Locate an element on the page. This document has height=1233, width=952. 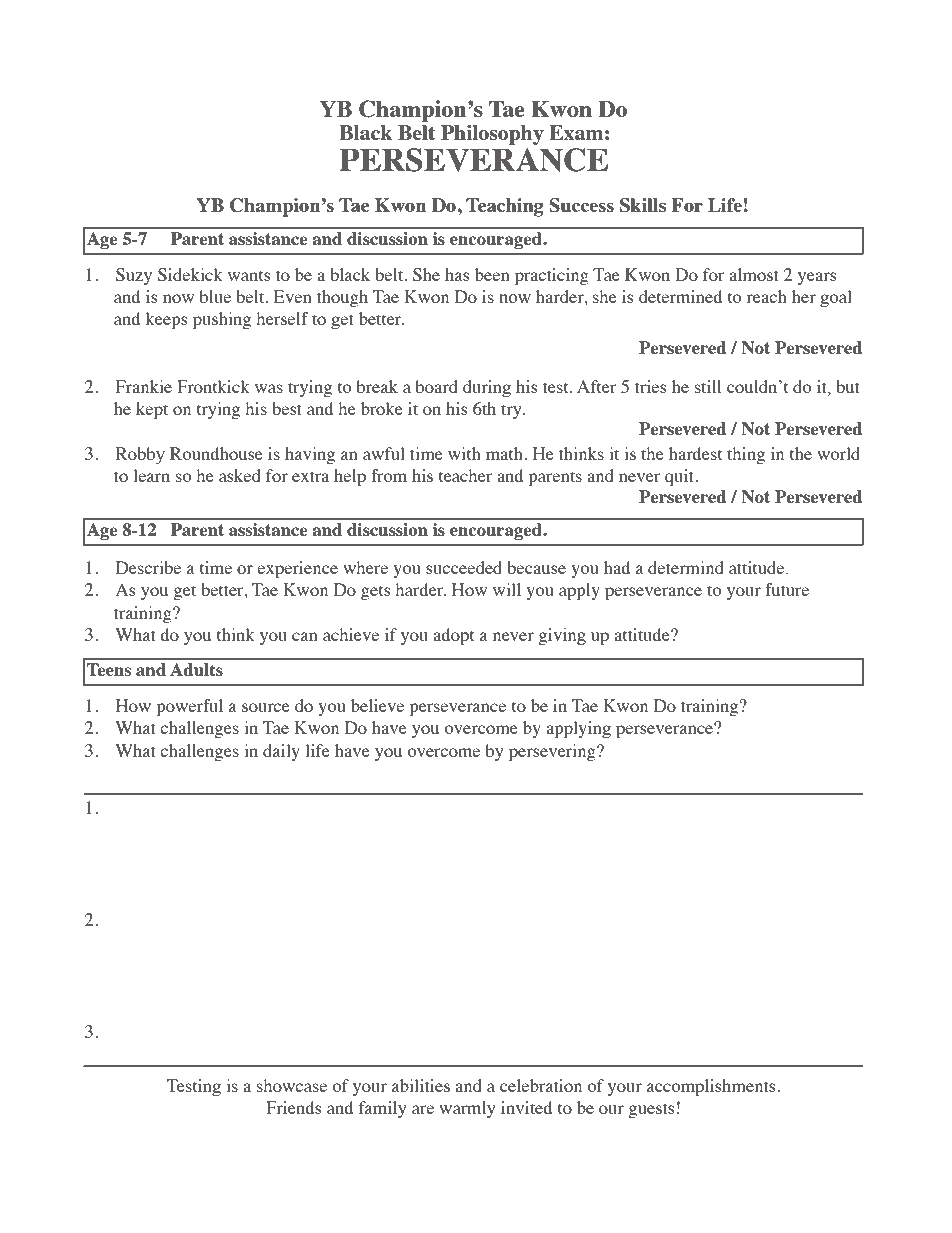
showcase is located at coordinates (292, 1085).
